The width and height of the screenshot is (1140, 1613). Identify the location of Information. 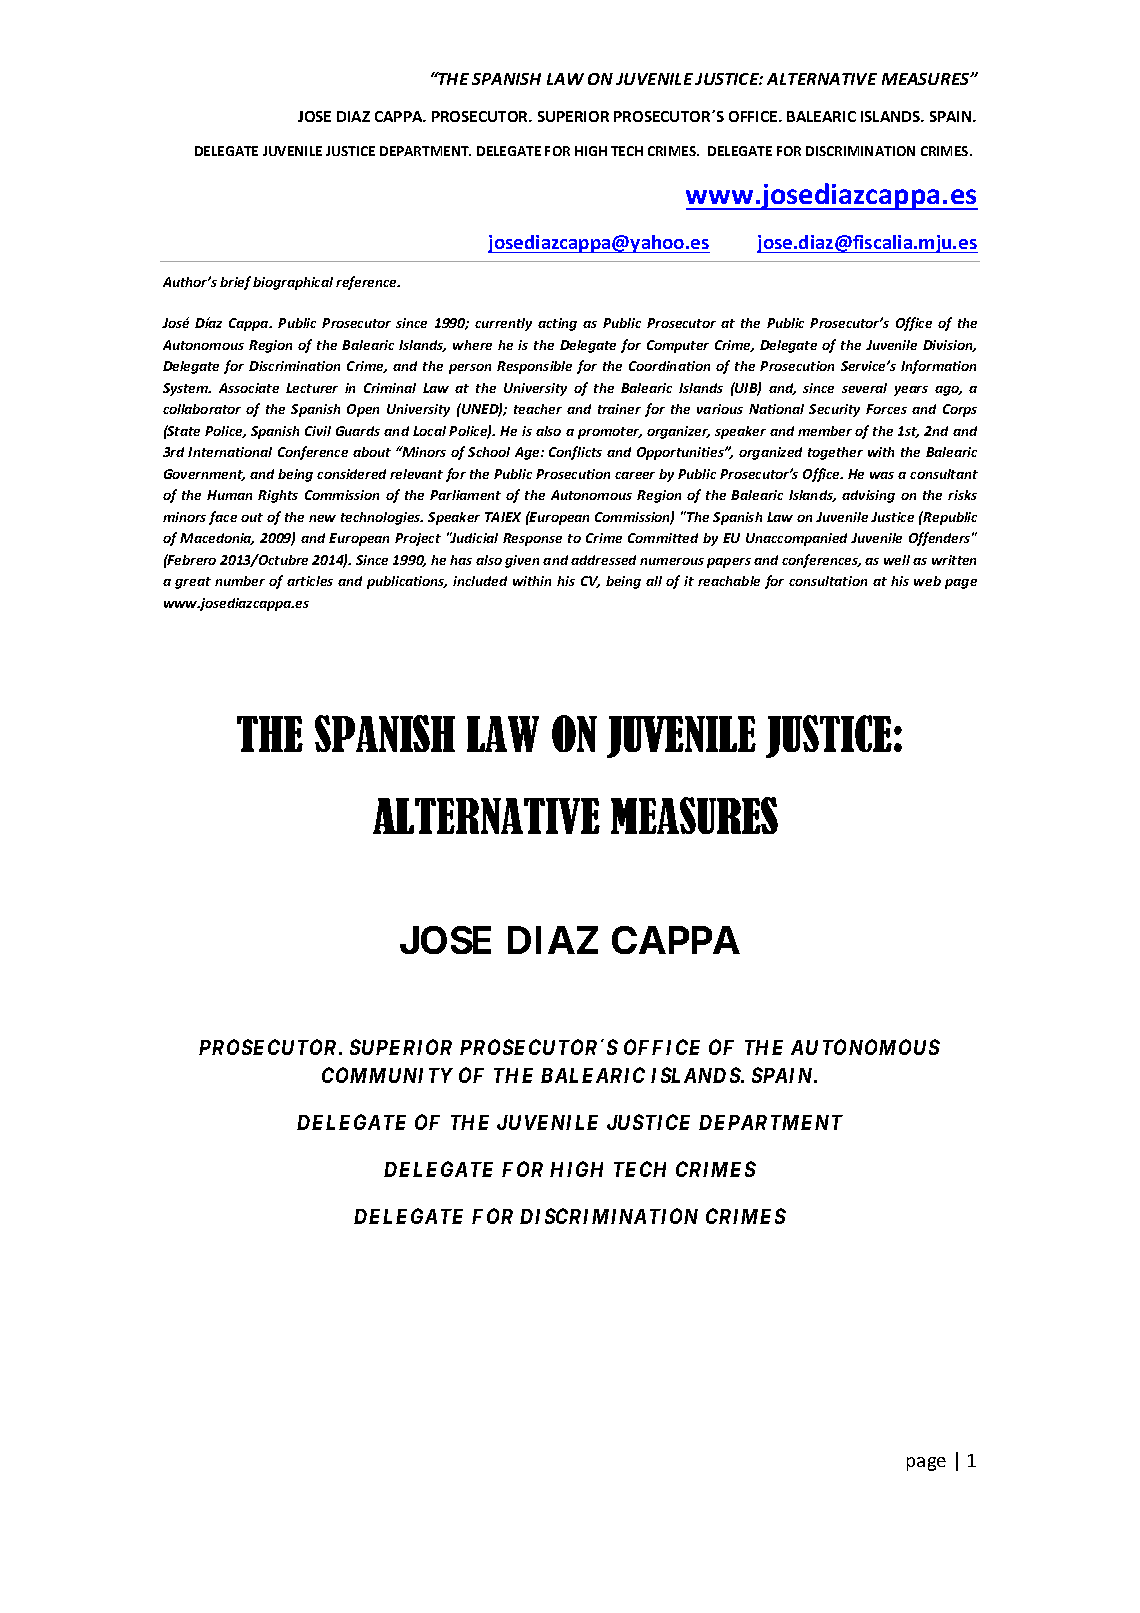
(938, 367).
